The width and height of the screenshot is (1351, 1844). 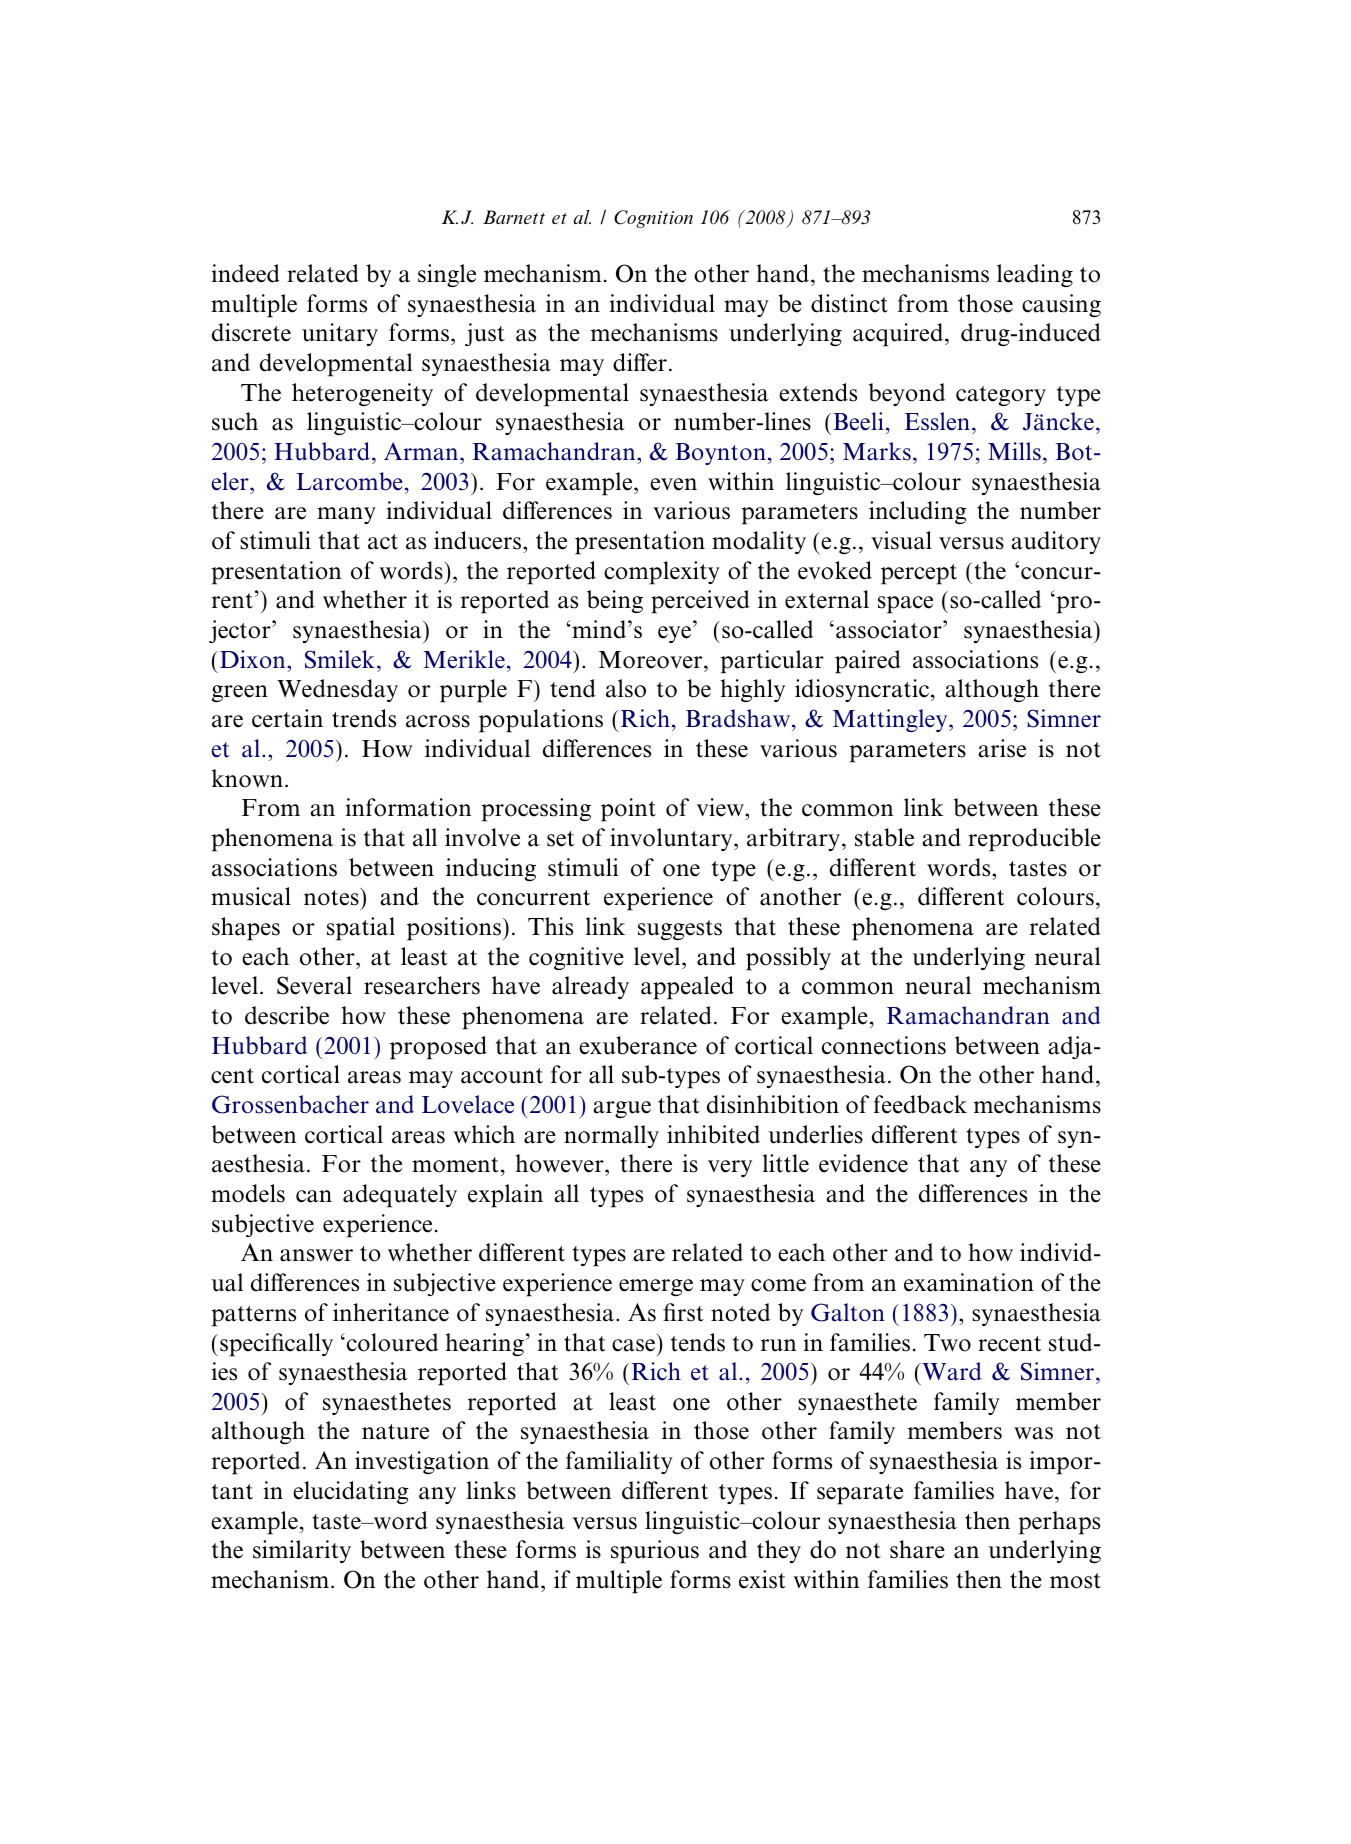 I want to click on similarity, so click(x=302, y=1551).
